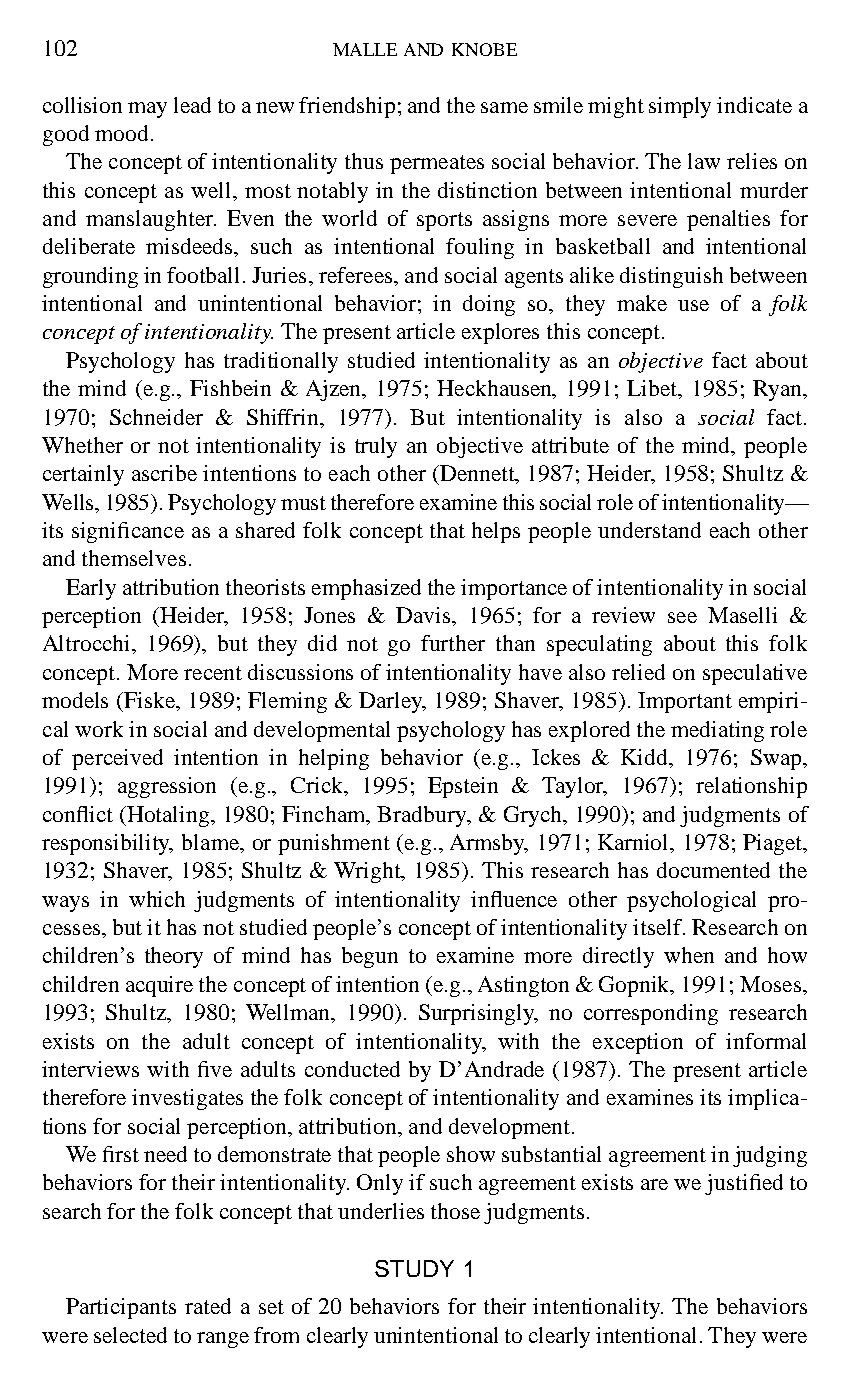 This page has width=843, height=1400. What do you see at coordinates (159, 986) in the page?
I see `acquire` at bounding box center [159, 986].
